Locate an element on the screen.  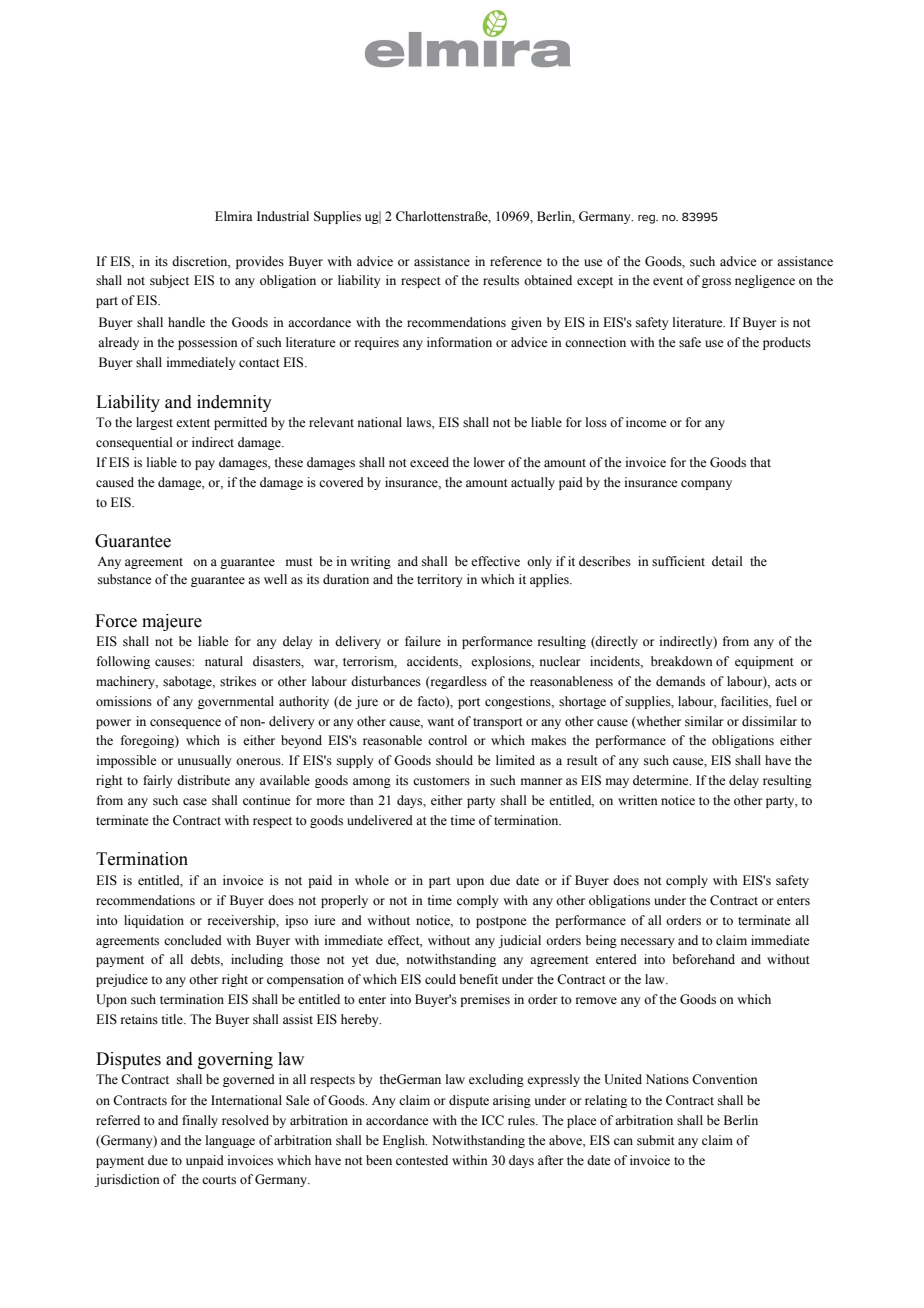
written is located at coordinates (638, 800).
